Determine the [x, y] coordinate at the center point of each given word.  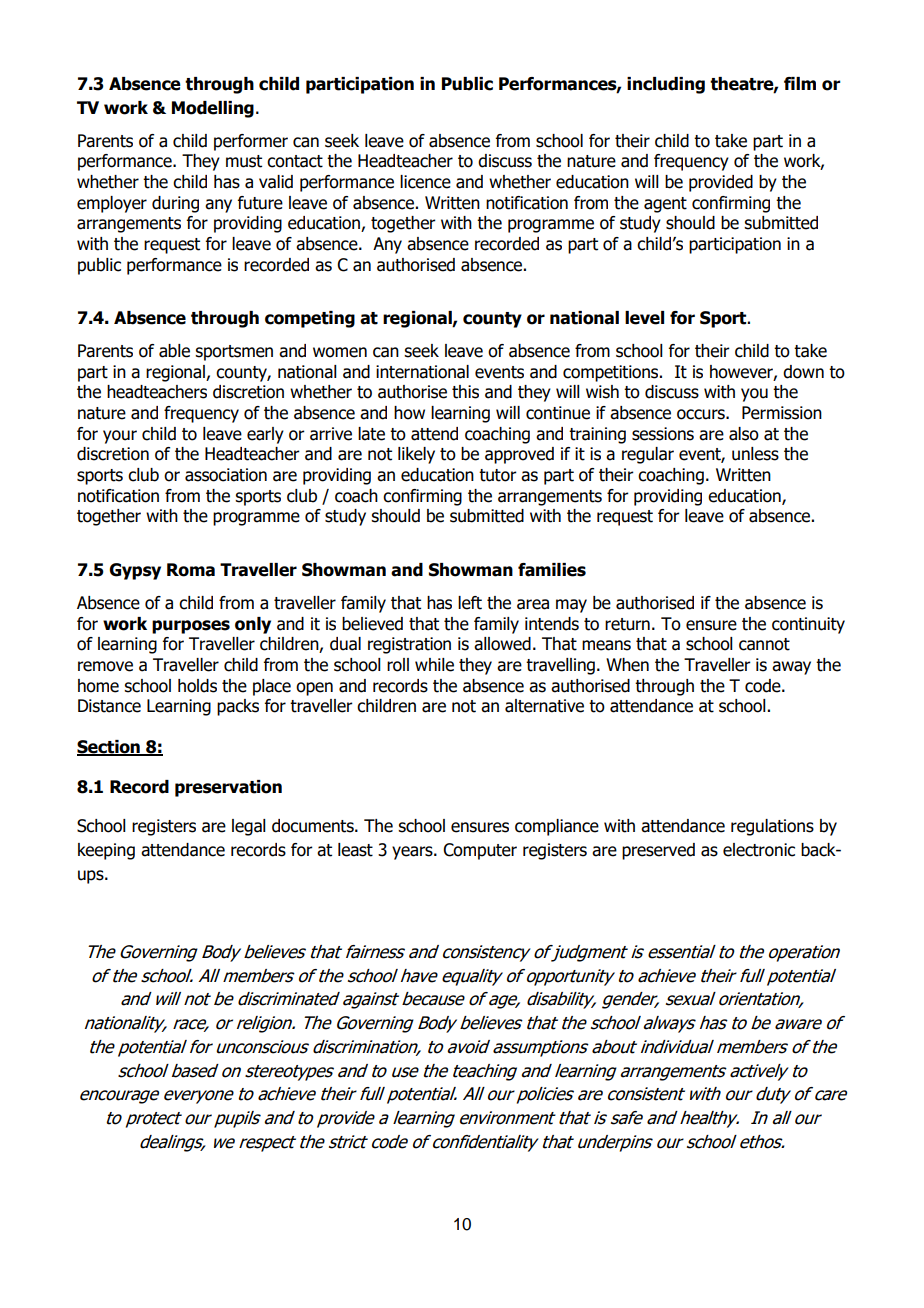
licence [425, 182]
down [803, 372]
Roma [191, 570]
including [666, 85]
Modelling [213, 109]
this [465, 392]
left [470, 603]
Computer [480, 851]
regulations [772, 827]
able [174, 351]
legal [249, 827]
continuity [808, 625]
